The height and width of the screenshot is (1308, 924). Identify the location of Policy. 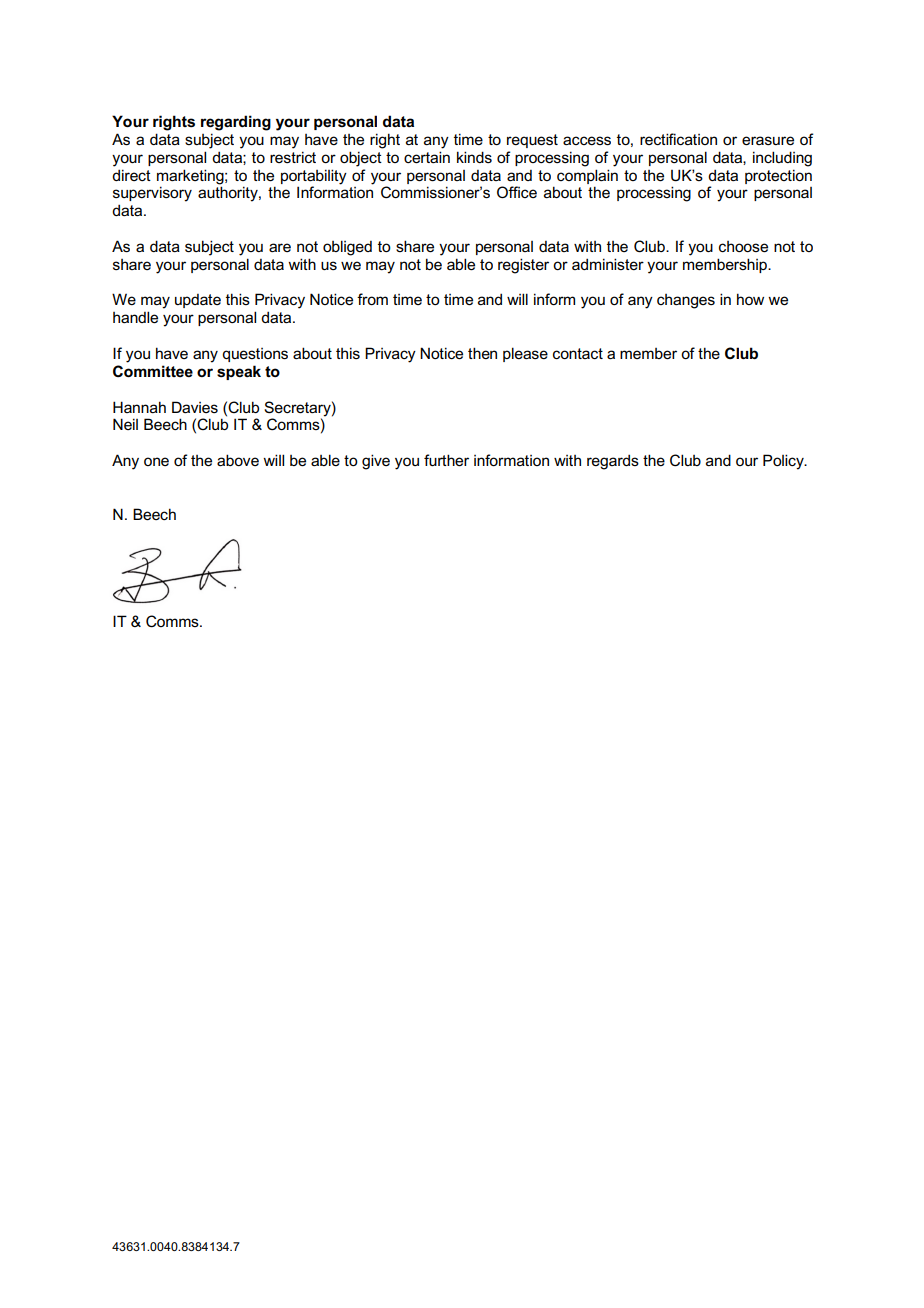
(784, 462).
